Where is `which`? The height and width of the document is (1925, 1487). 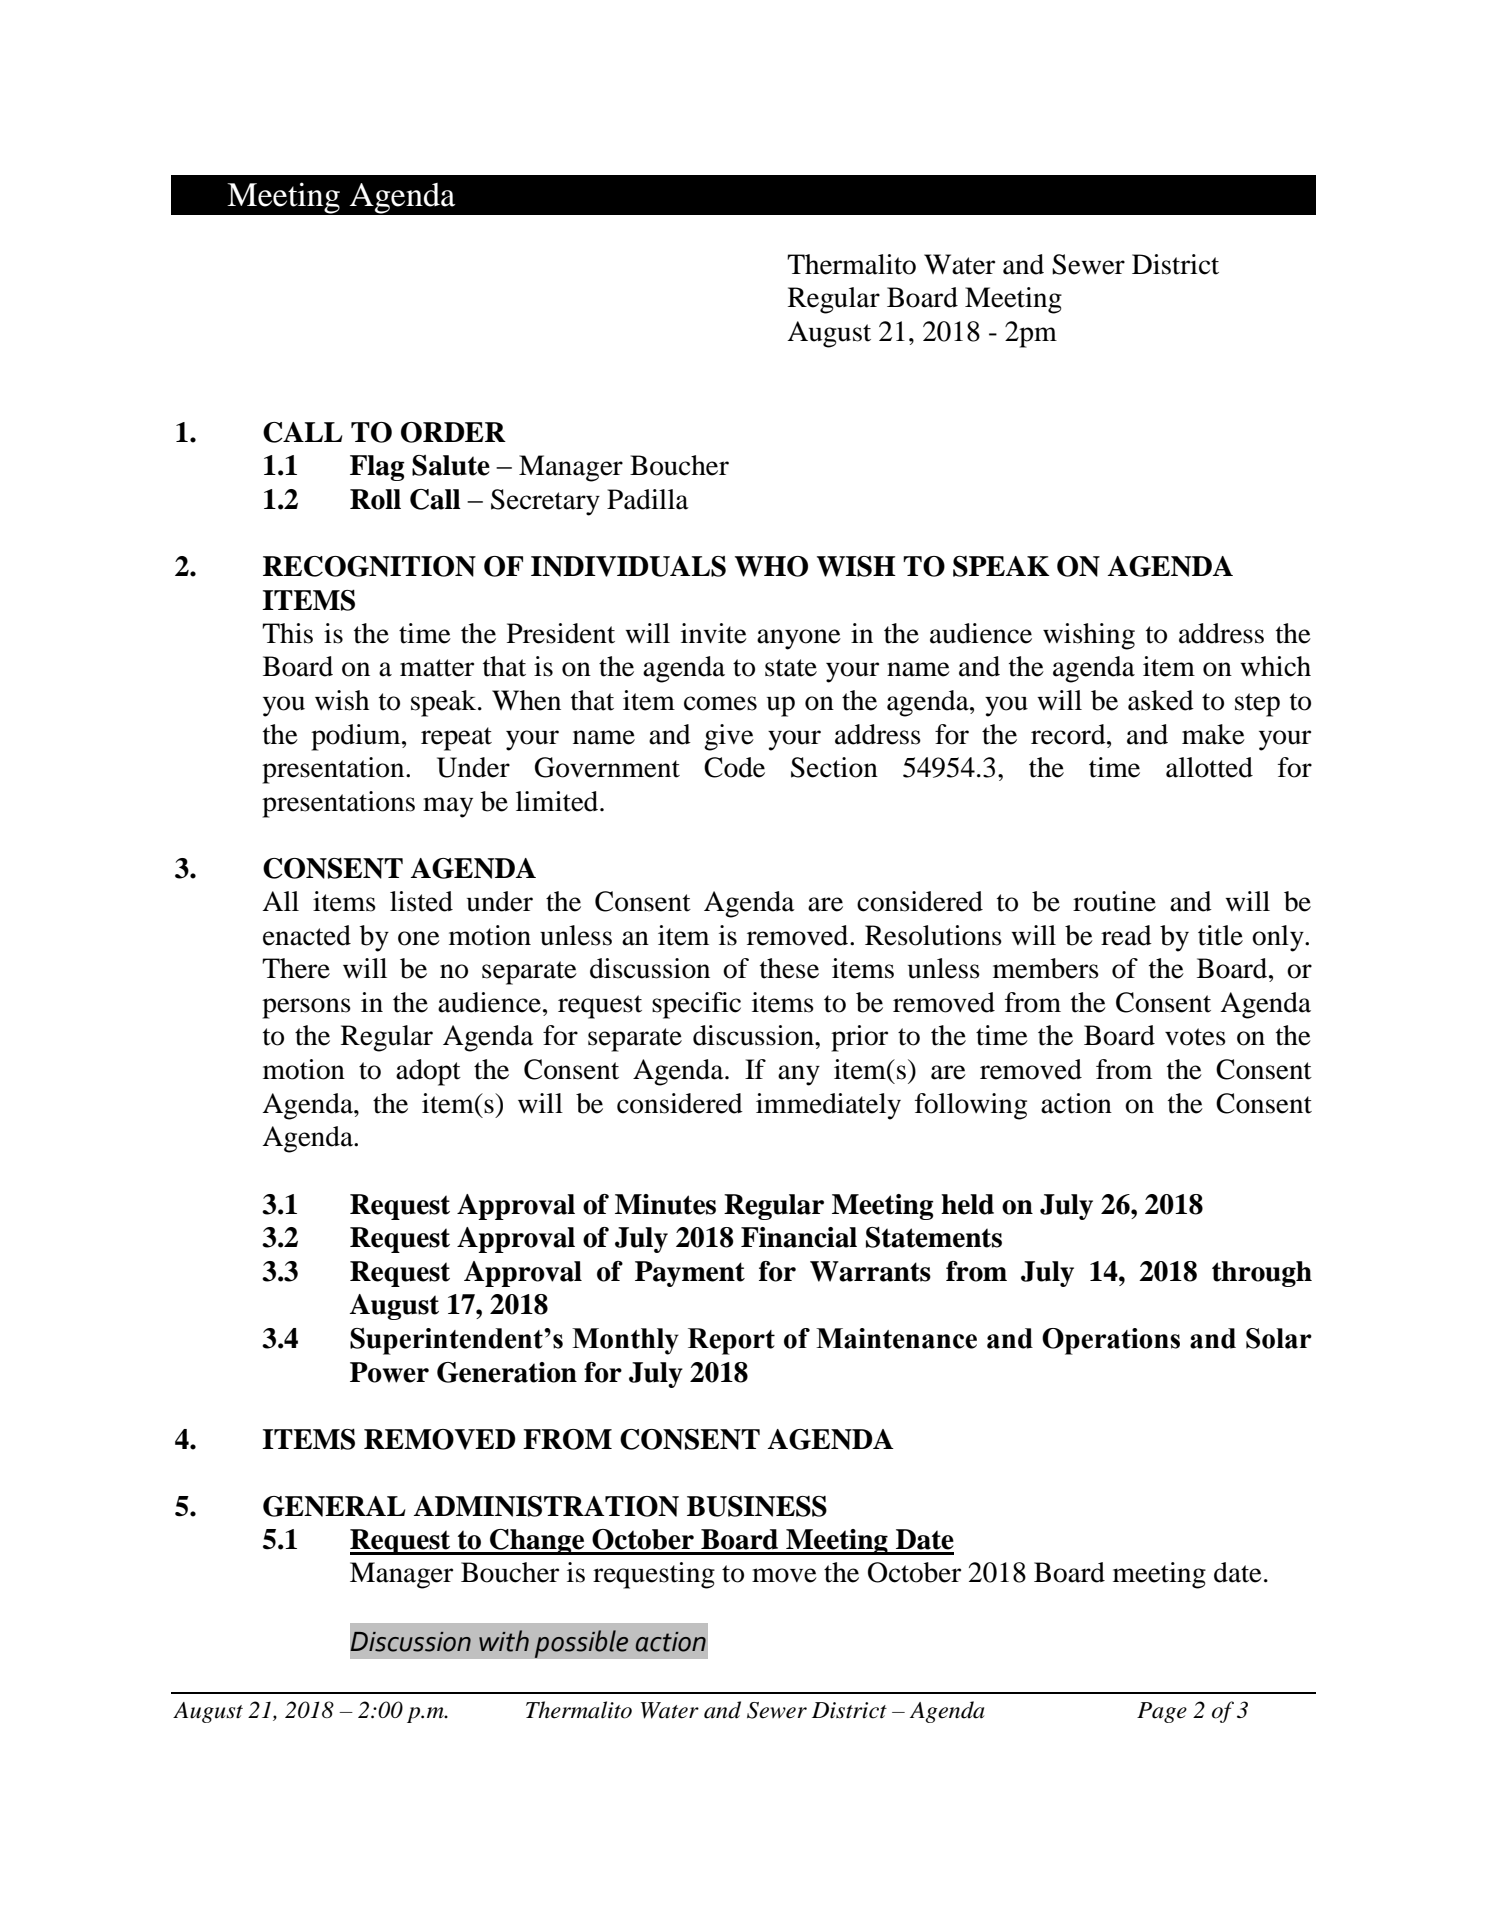
which is located at coordinates (1275, 666).
